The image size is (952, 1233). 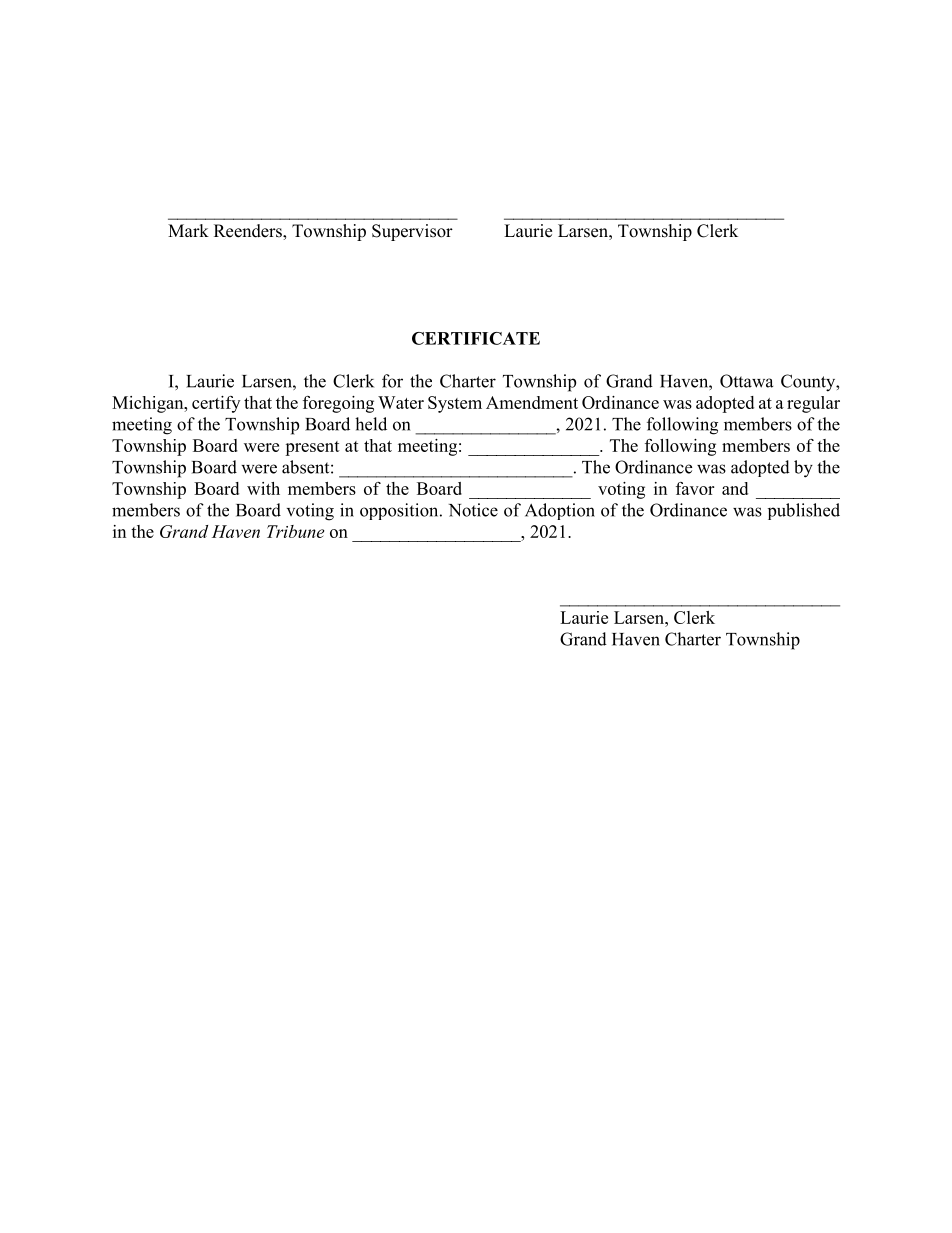 I want to click on Tribune, so click(x=295, y=531).
